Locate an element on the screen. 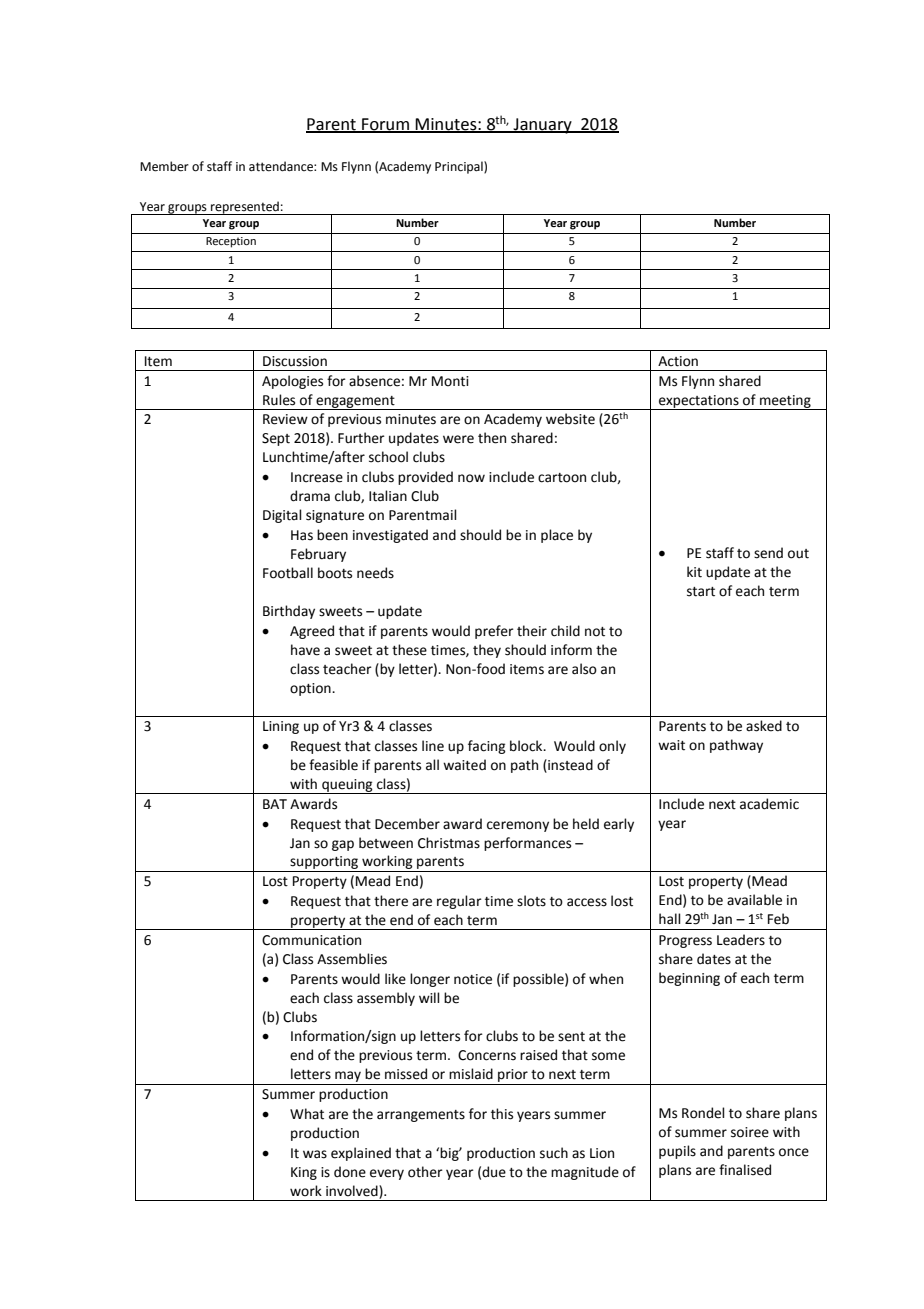 Image resolution: width=924 pixels, height=1309 pixels. January is located at coordinates (542, 126).
